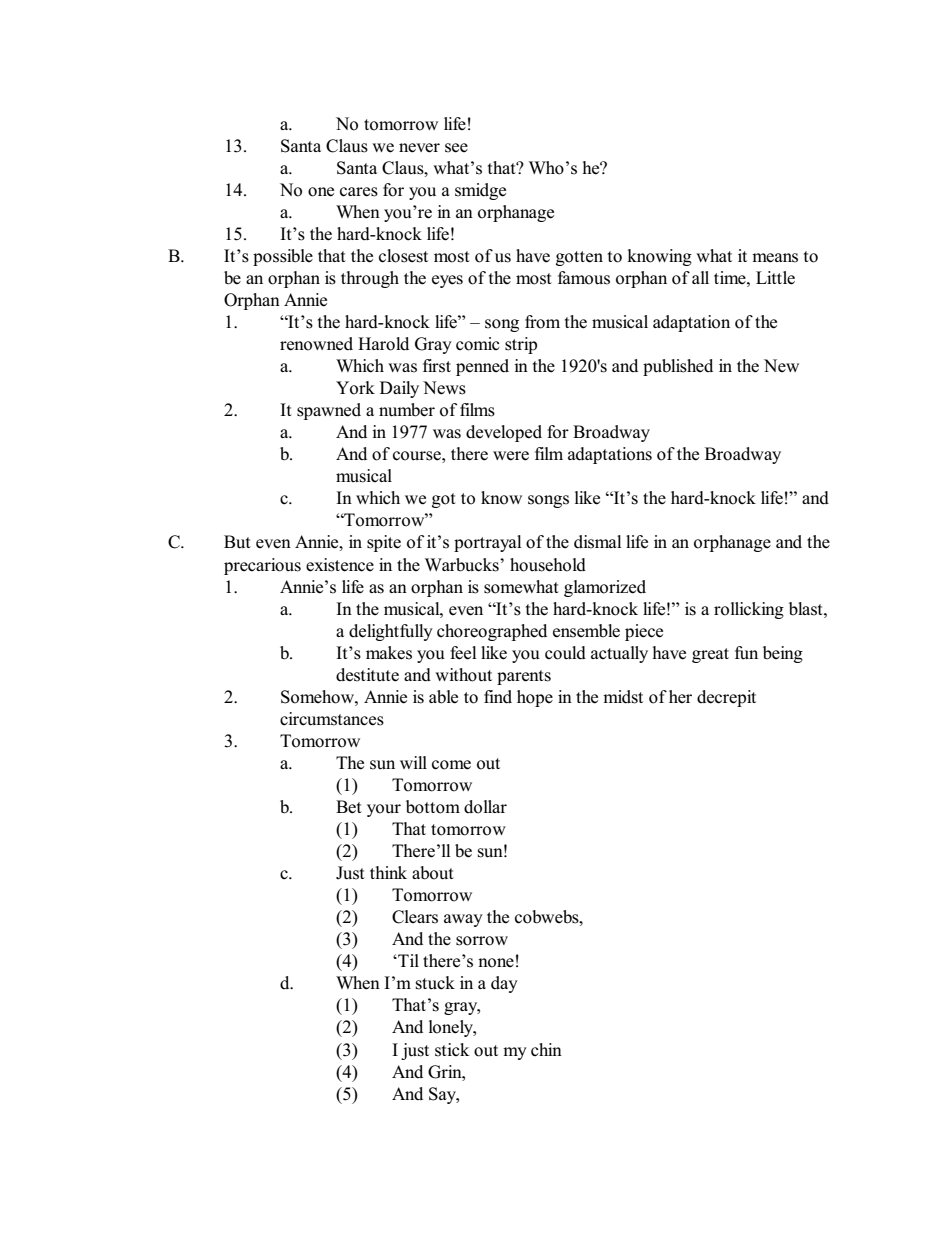  I want to click on means, so click(775, 258).
